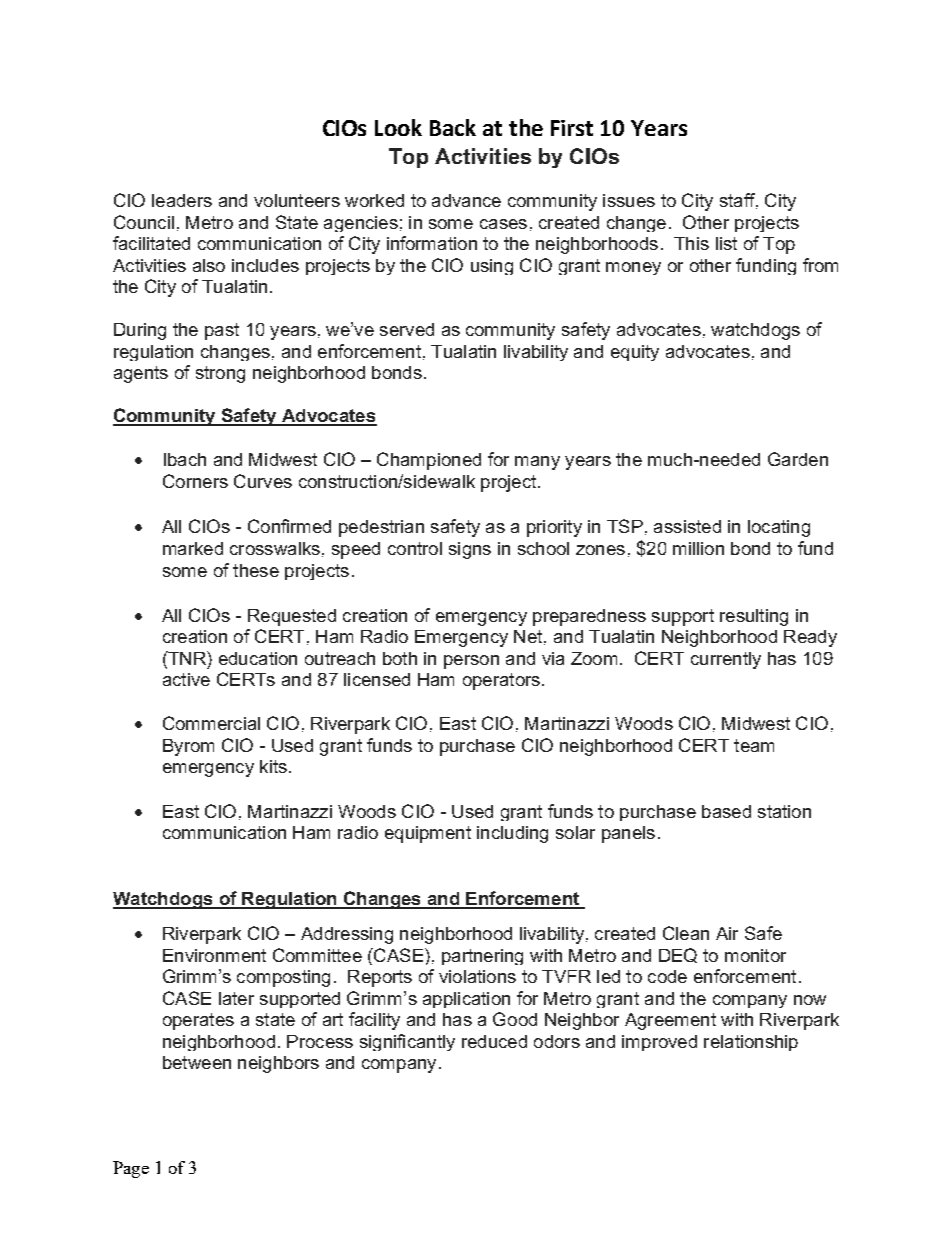 This screenshot has height=1233, width=952. I want to click on partnering, so click(482, 957).
